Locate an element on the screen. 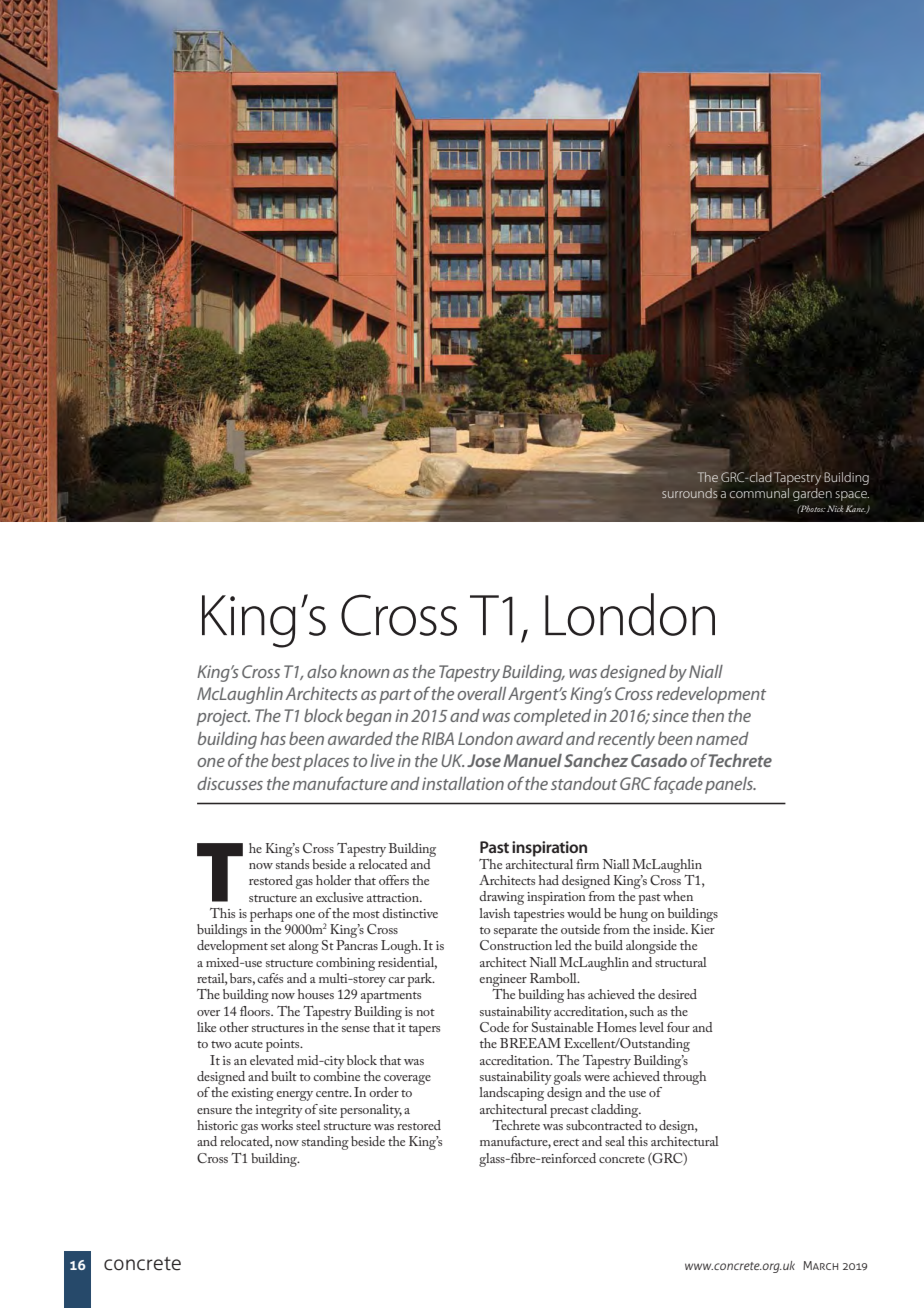 Image resolution: width=924 pixels, height=1308 pixels. perhaps is located at coordinates (271, 915).
